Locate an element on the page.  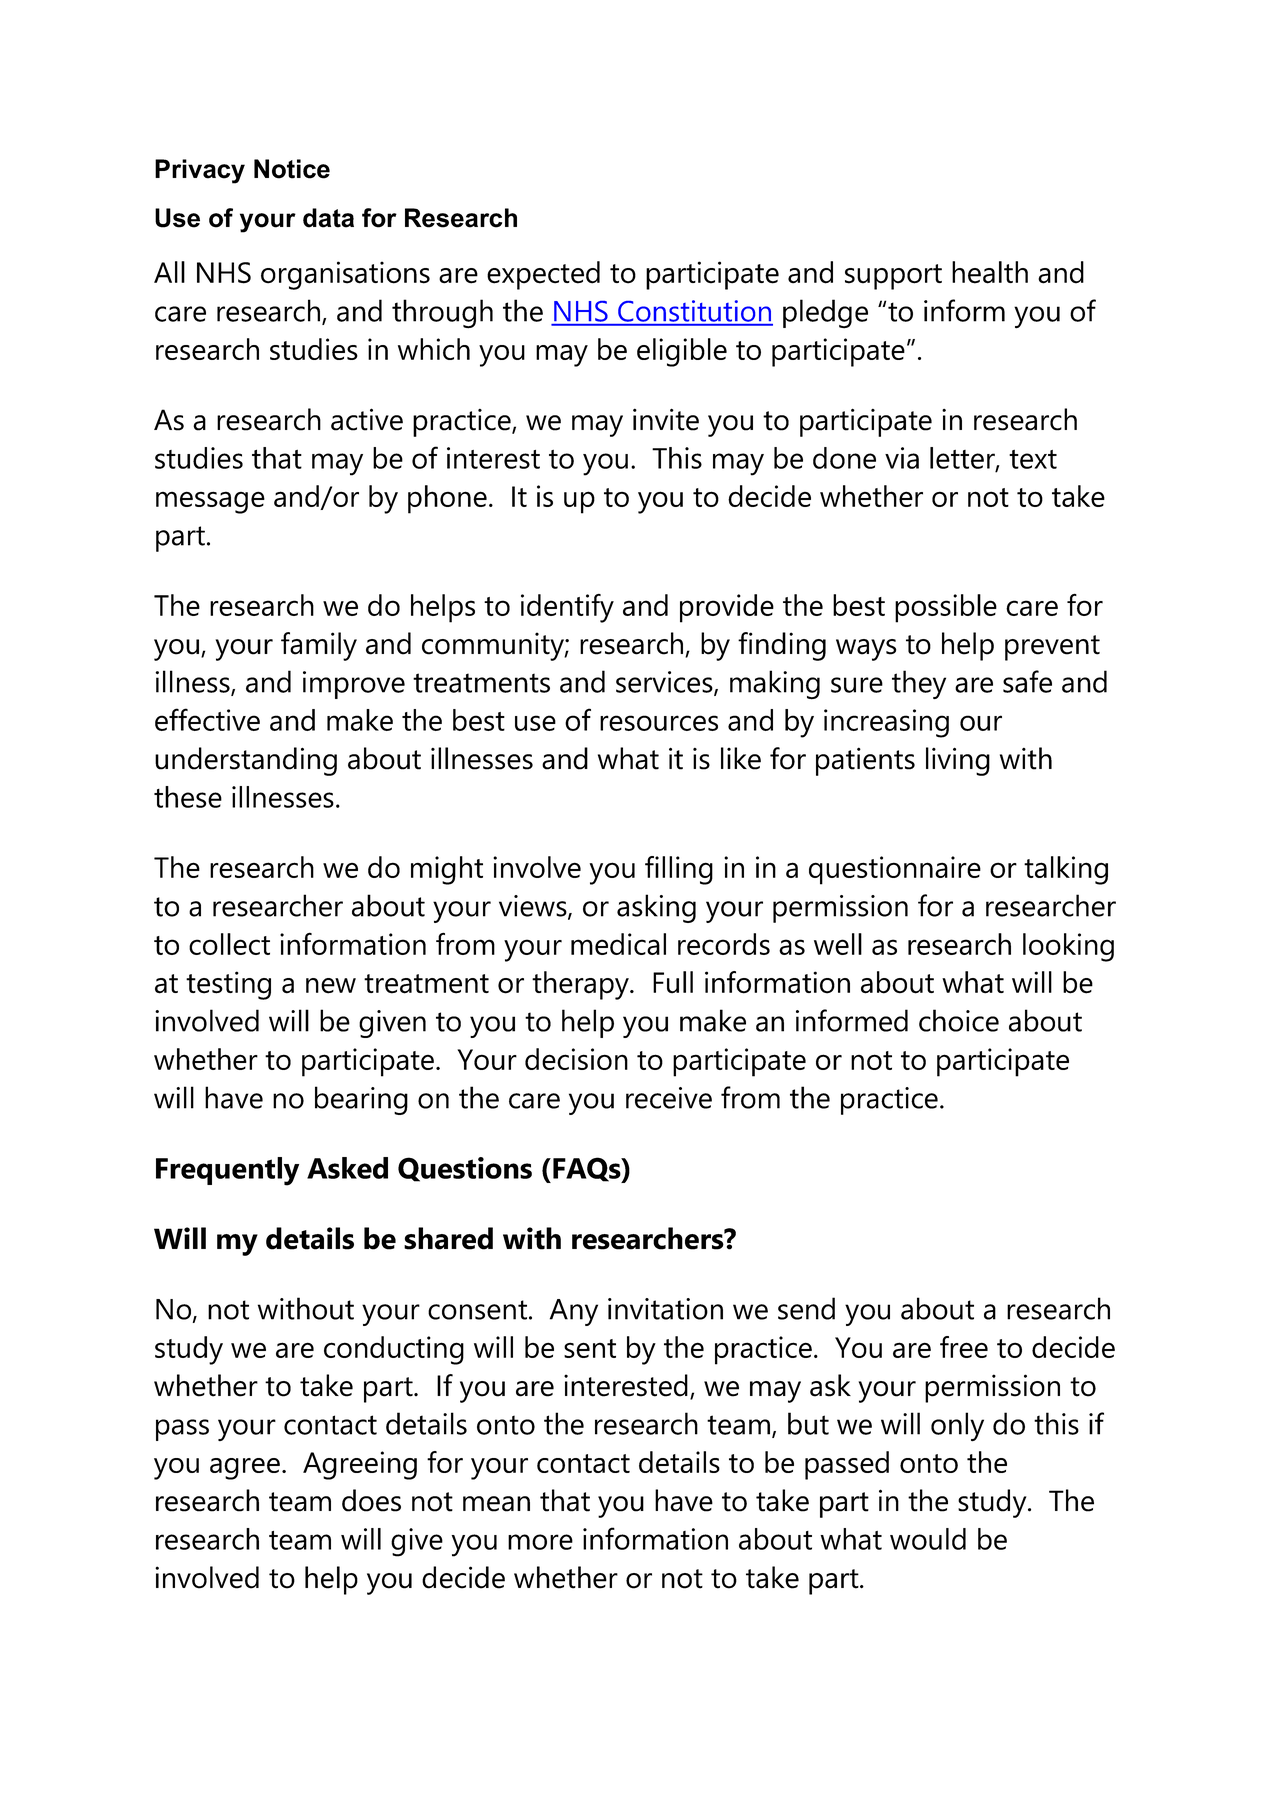
choice is located at coordinates (959, 1020).
